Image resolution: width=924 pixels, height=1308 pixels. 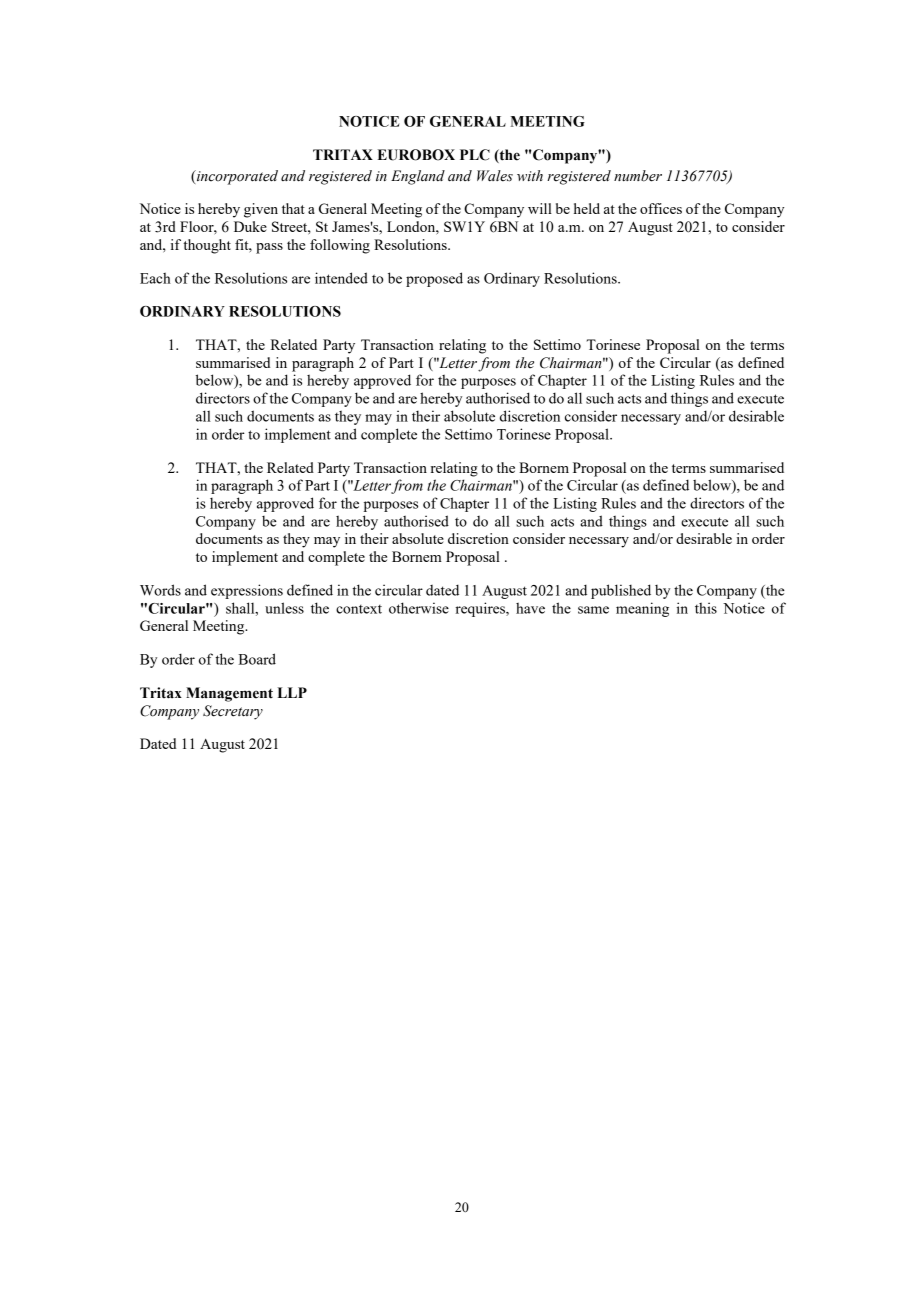 I want to click on meaning, so click(x=642, y=609).
